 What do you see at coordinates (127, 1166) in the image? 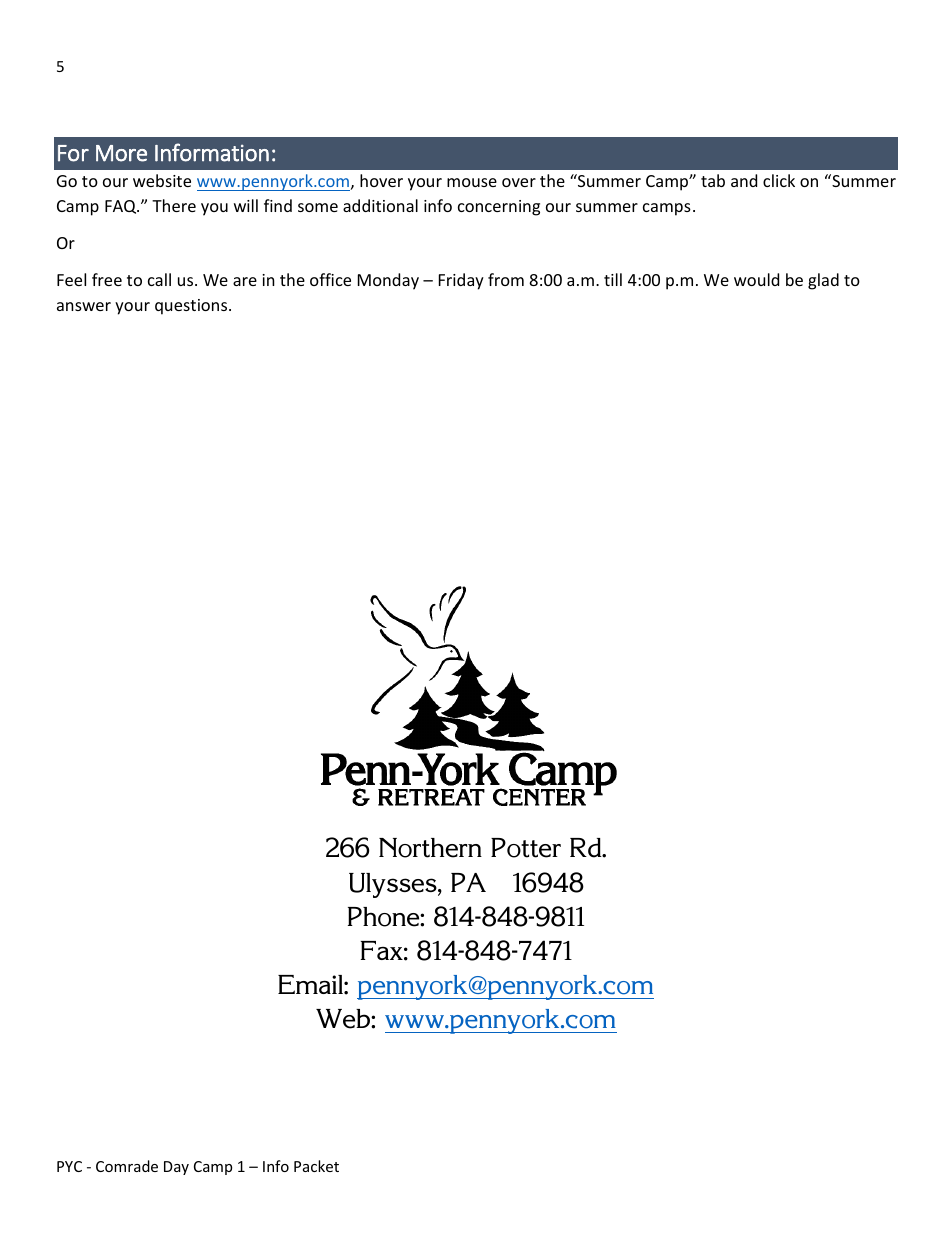
I see `Comrade` at bounding box center [127, 1166].
